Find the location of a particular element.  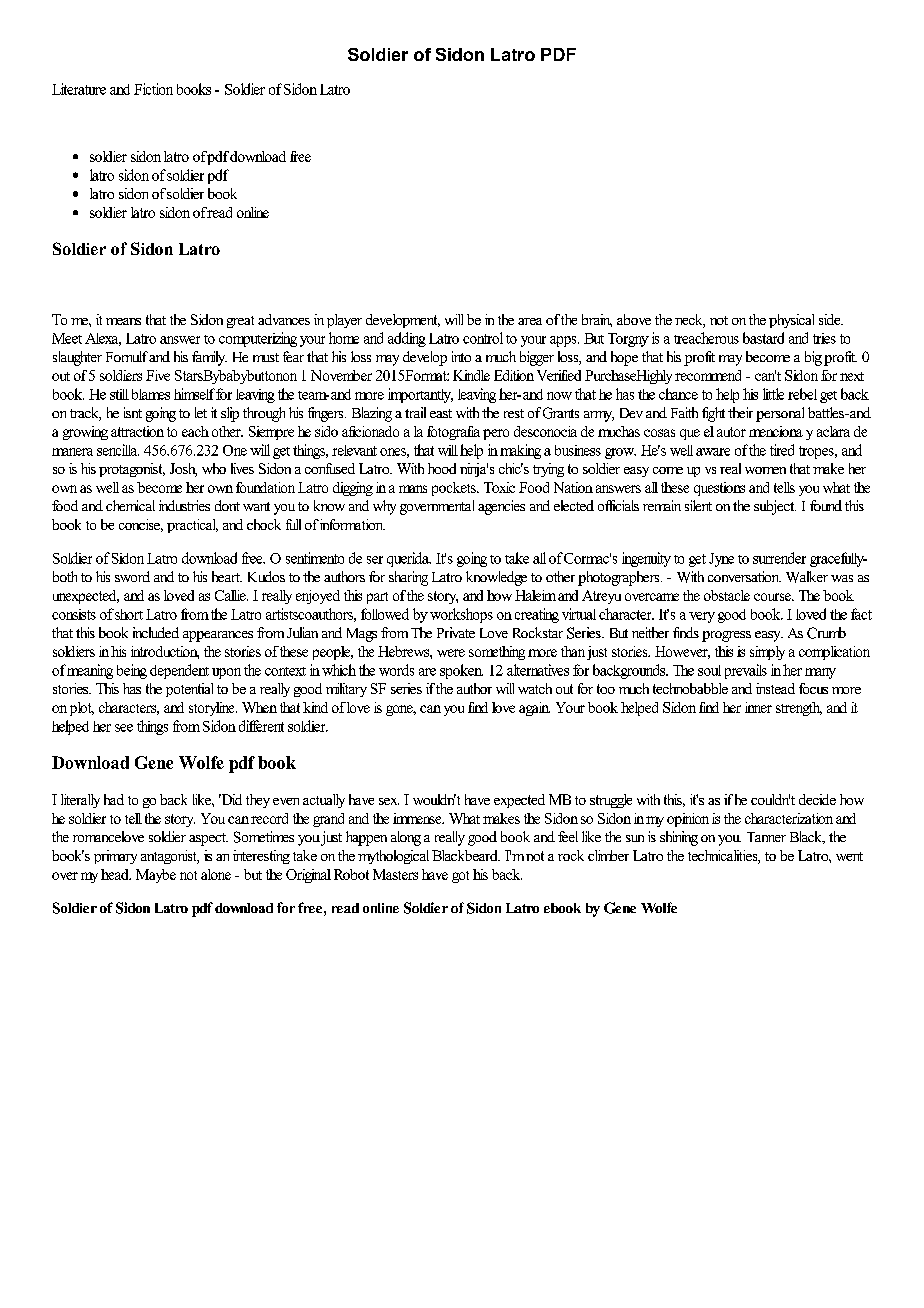

recommend is located at coordinates (708, 375).
